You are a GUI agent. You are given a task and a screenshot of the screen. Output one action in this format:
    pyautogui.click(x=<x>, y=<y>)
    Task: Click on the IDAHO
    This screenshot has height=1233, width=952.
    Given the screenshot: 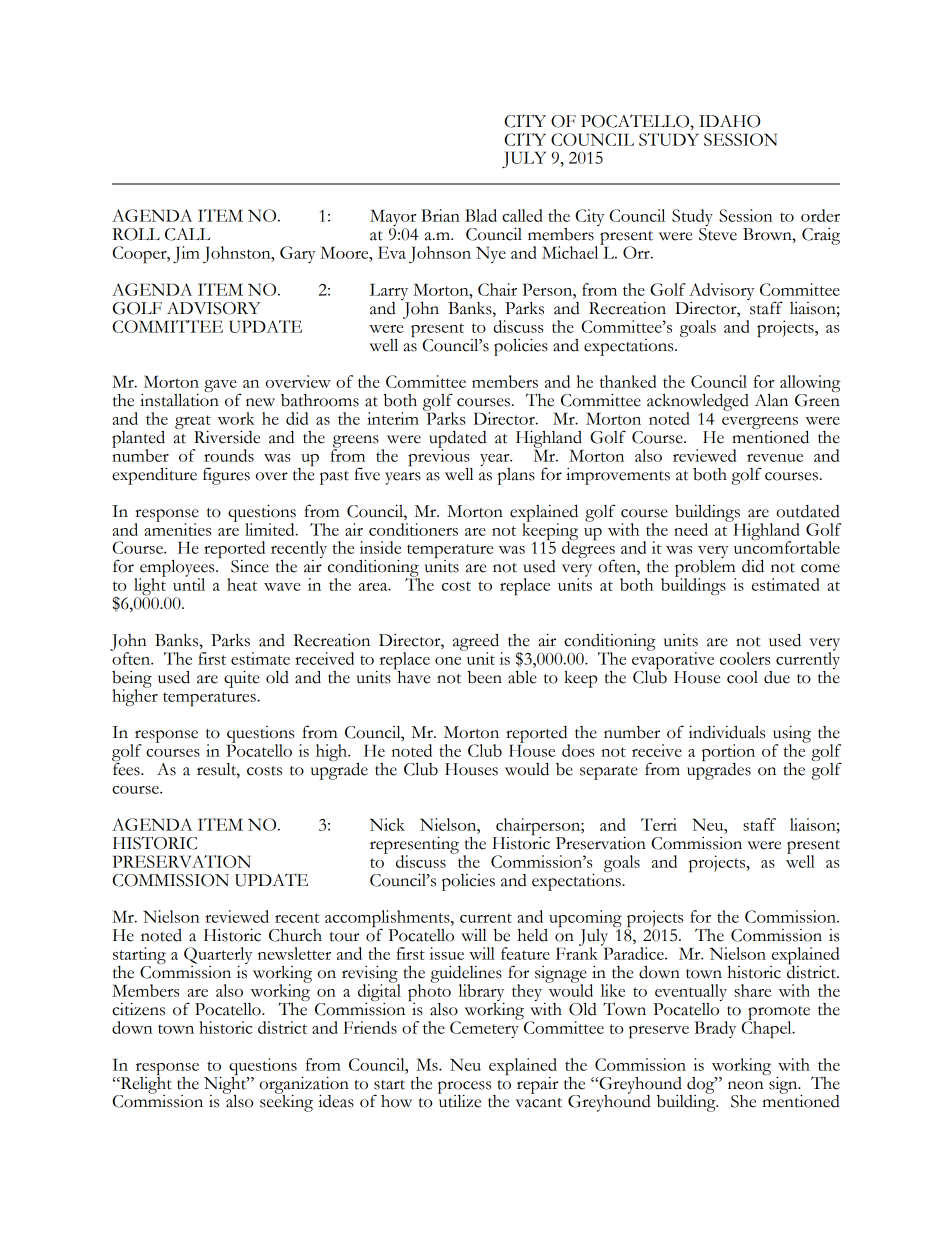 What is the action you would take?
    pyautogui.click(x=729, y=121)
